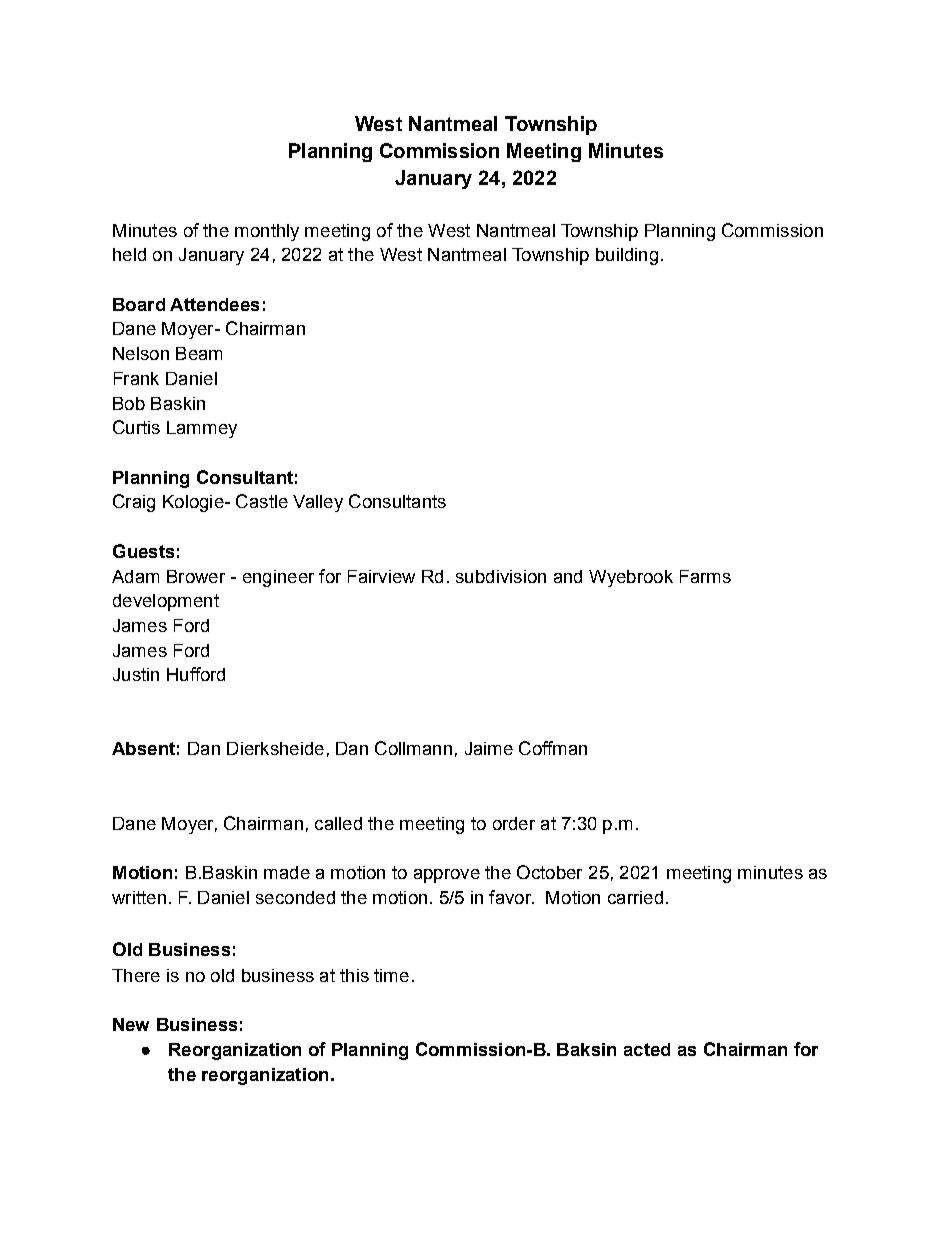  Describe the element at coordinates (143, 748) in the screenshot. I see `Absent` at that location.
